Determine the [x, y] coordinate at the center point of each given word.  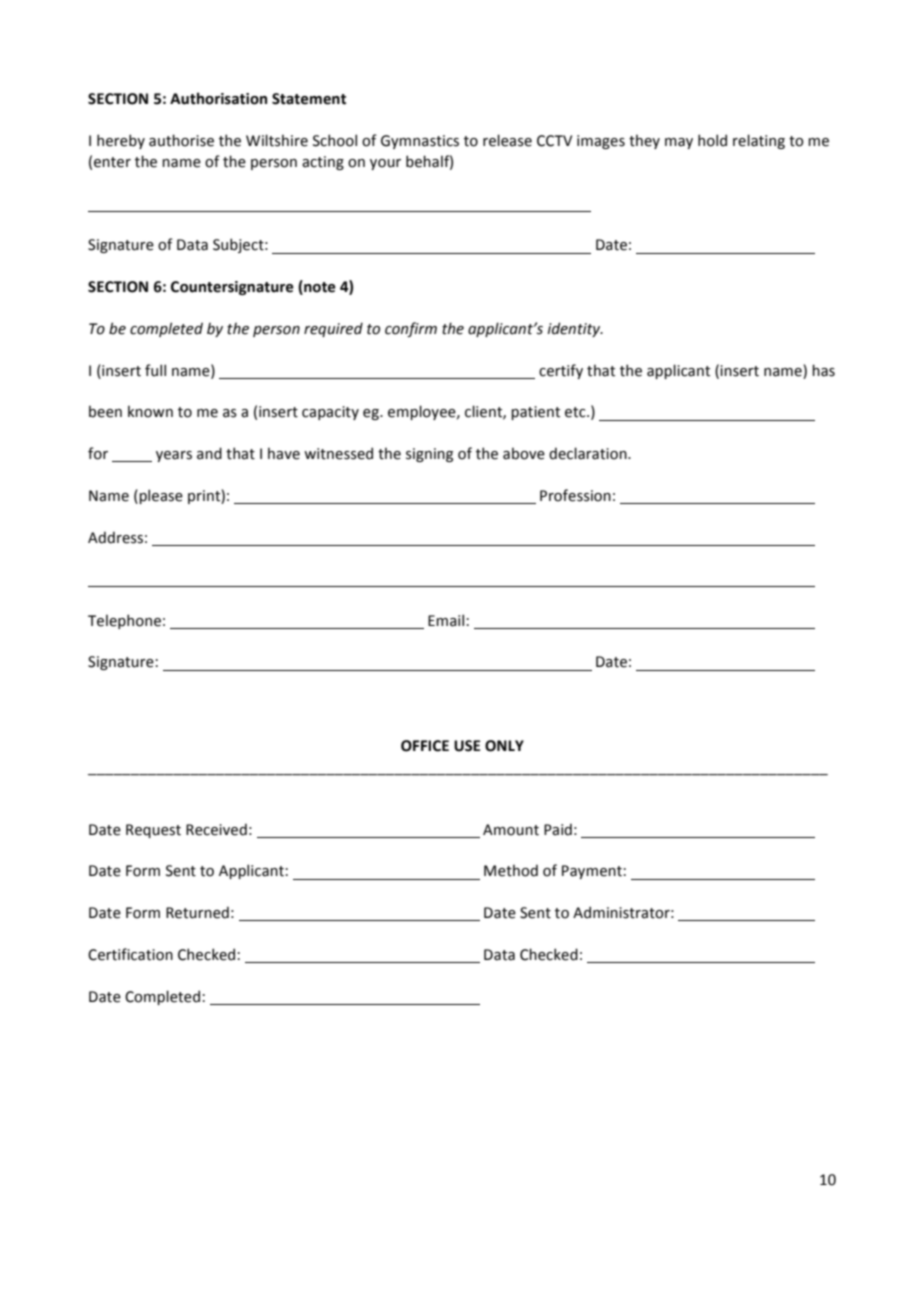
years [174, 456]
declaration [589, 453]
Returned [197, 912]
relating [759, 141]
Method [511, 870]
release [507, 140]
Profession [575, 495]
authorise [181, 140]
